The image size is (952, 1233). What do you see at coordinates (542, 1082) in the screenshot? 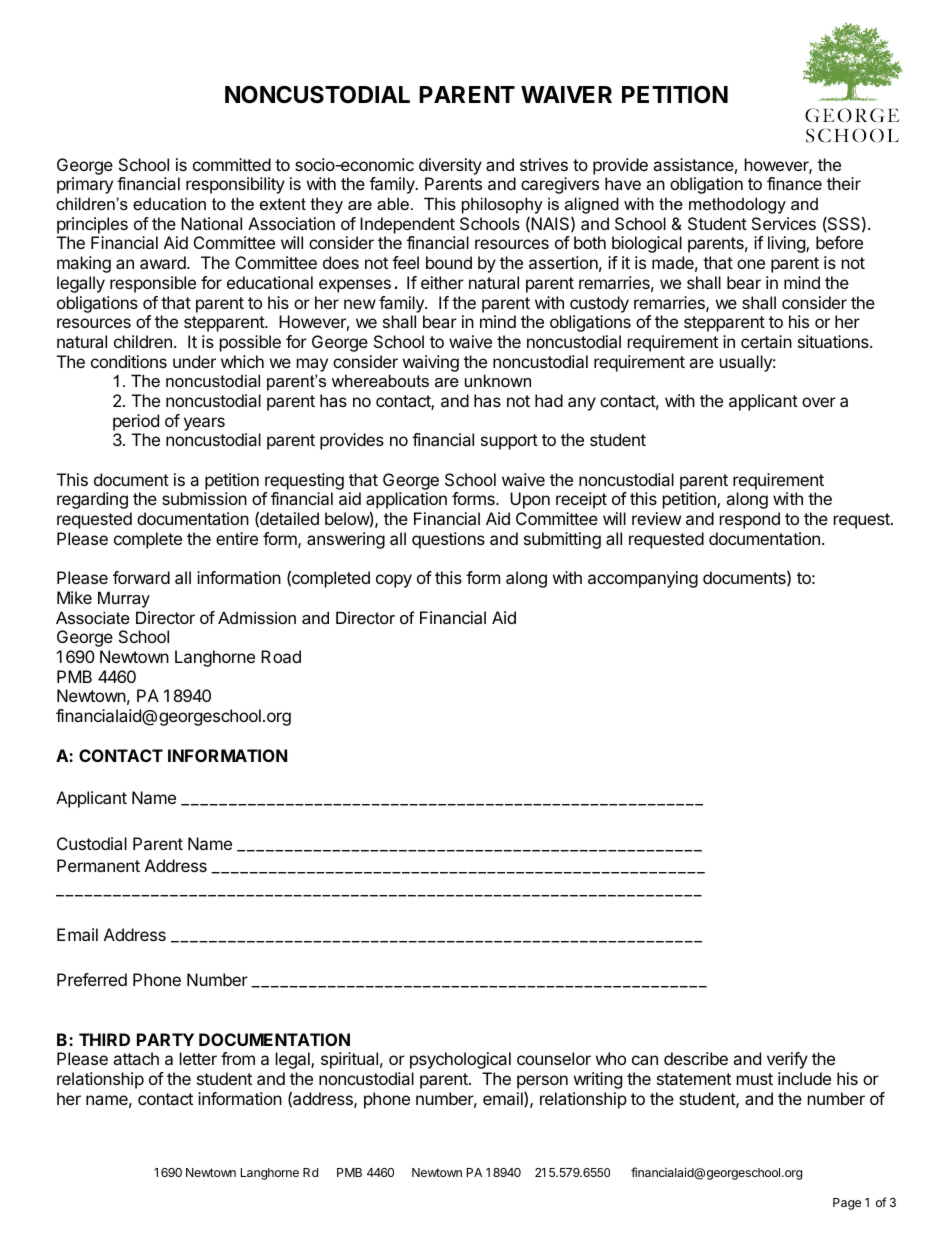
I see `person` at bounding box center [542, 1082].
